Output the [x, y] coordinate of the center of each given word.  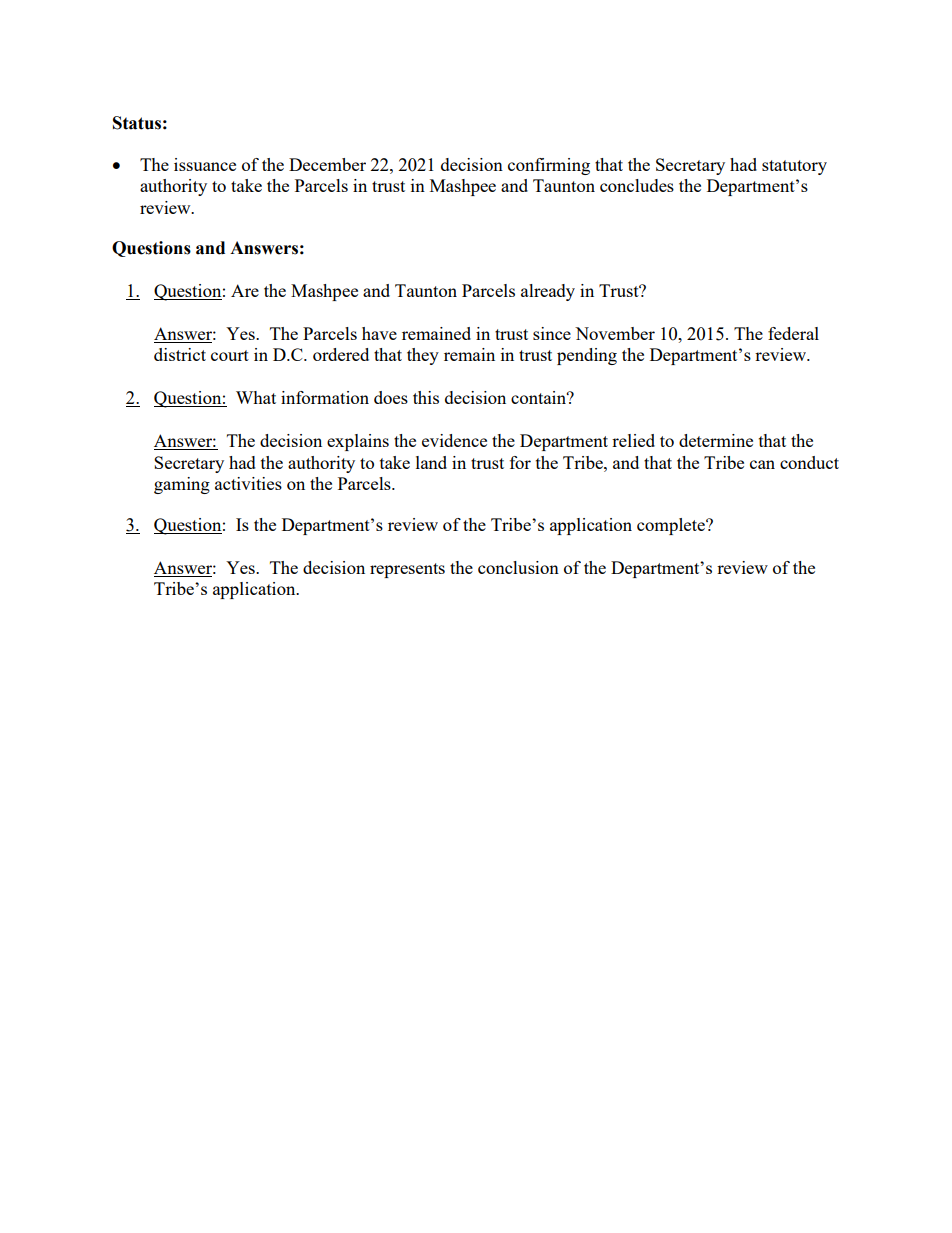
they [423, 356]
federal [793, 333]
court [230, 355]
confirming [549, 166]
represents [407, 570]
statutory [794, 167]
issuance [205, 164]
